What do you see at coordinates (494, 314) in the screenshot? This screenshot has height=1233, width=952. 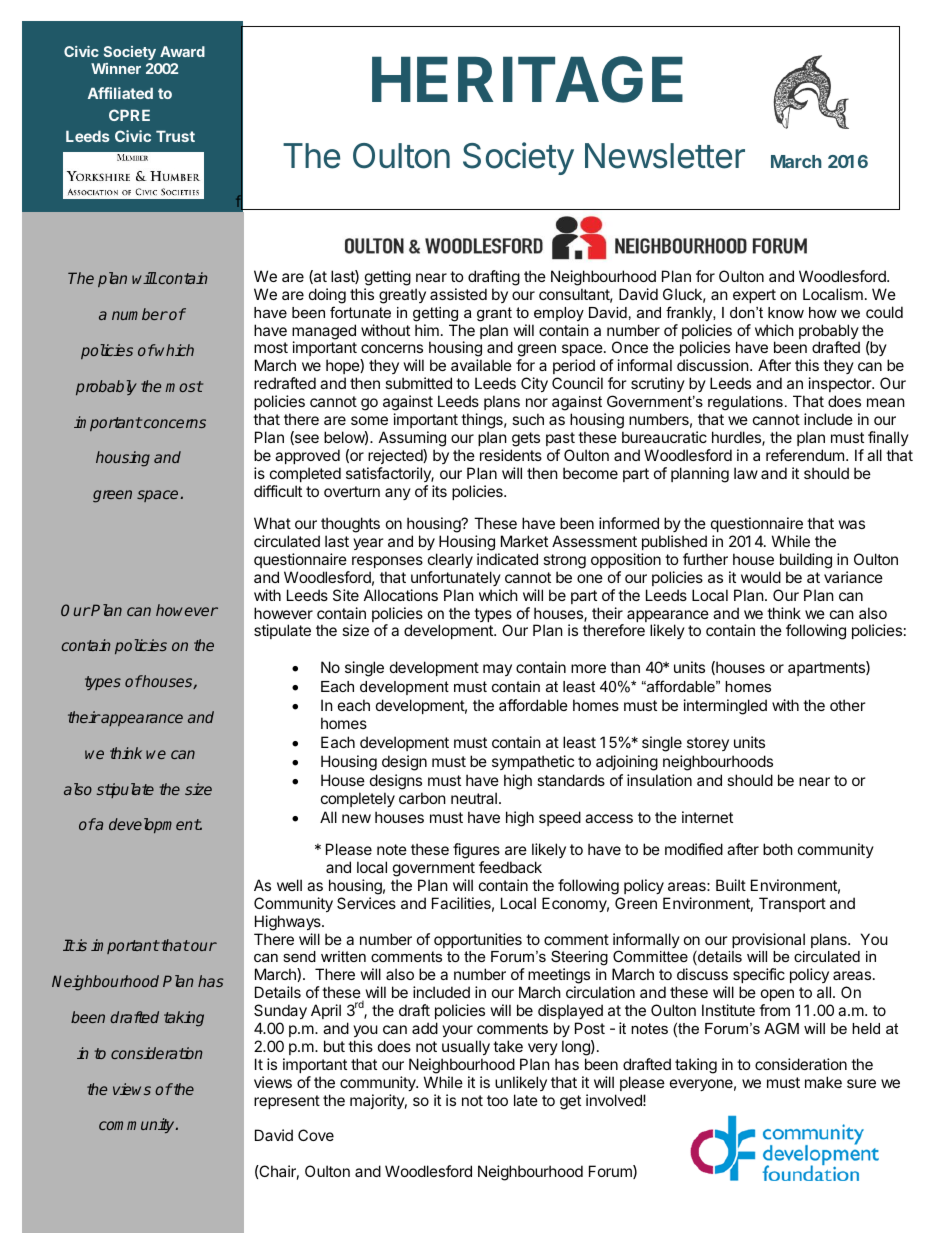 I see `grant` at bounding box center [494, 314].
